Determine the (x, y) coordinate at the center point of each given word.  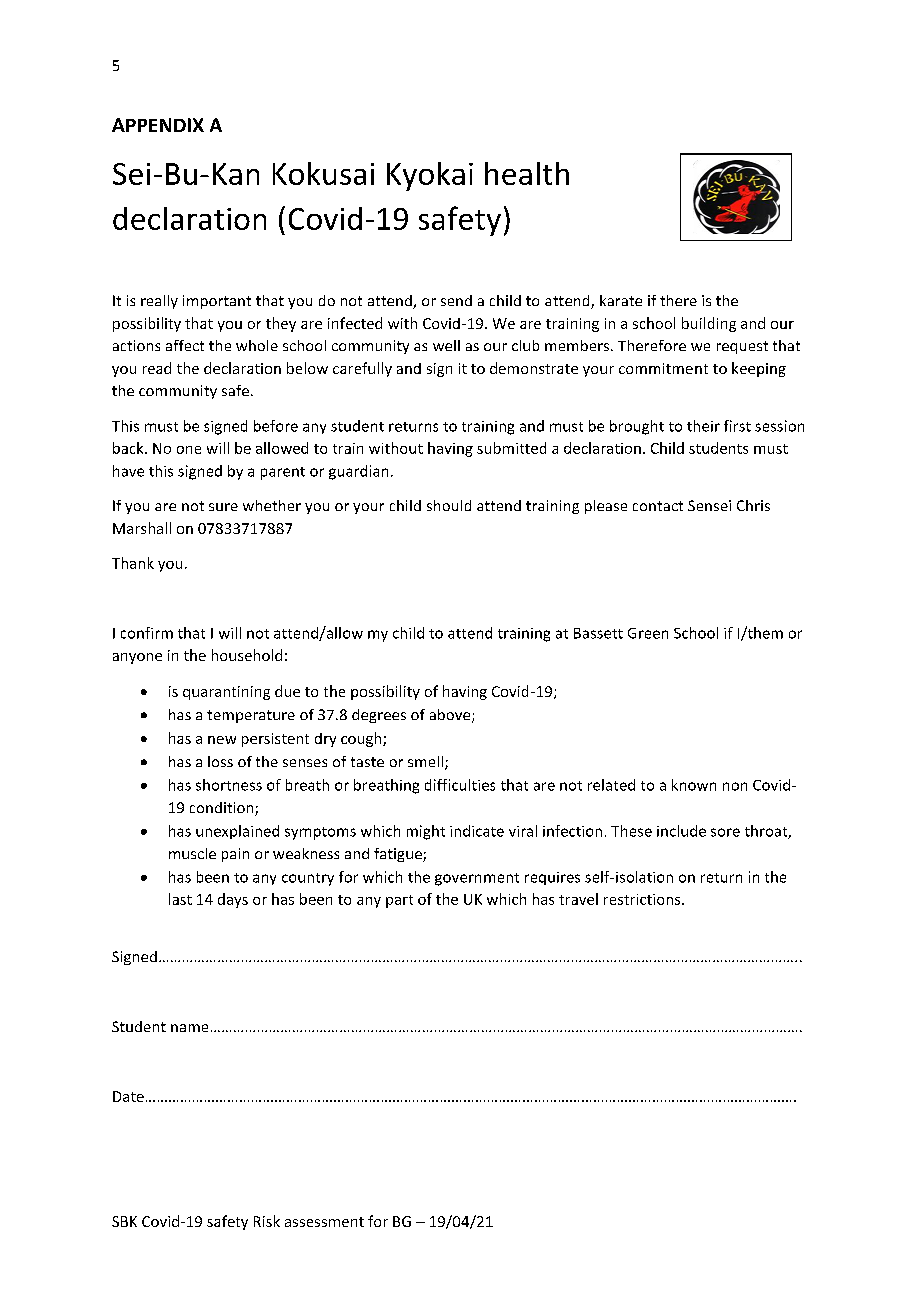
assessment (324, 1222)
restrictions (643, 899)
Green (648, 633)
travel (578, 899)
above (451, 716)
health (527, 173)
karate (621, 300)
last (180, 899)
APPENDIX (158, 125)
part (399, 901)
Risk (267, 1221)
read (157, 368)
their (703, 426)
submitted (511, 448)
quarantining (226, 693)
